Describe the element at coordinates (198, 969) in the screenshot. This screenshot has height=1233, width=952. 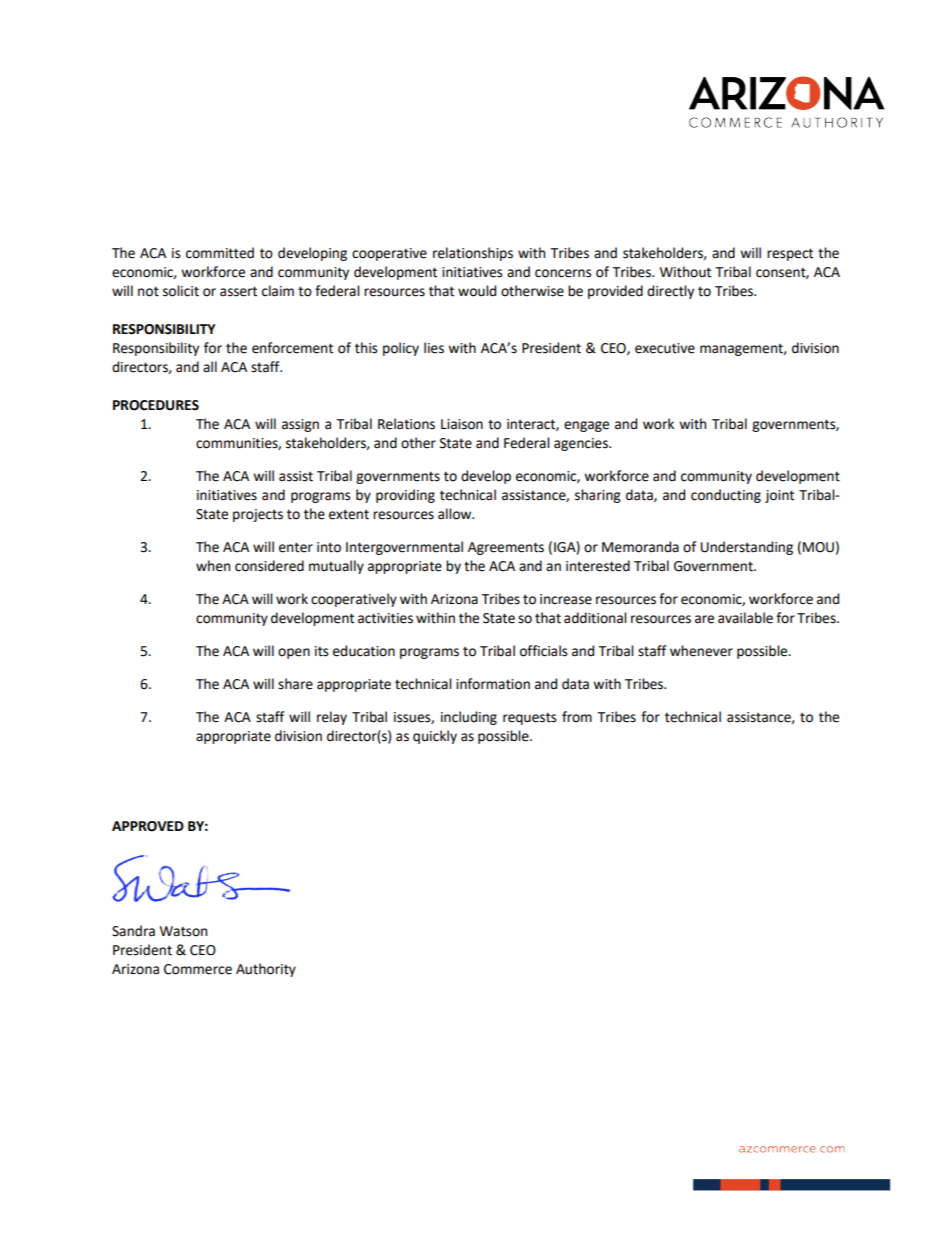
I see `Commerce` at that location.
